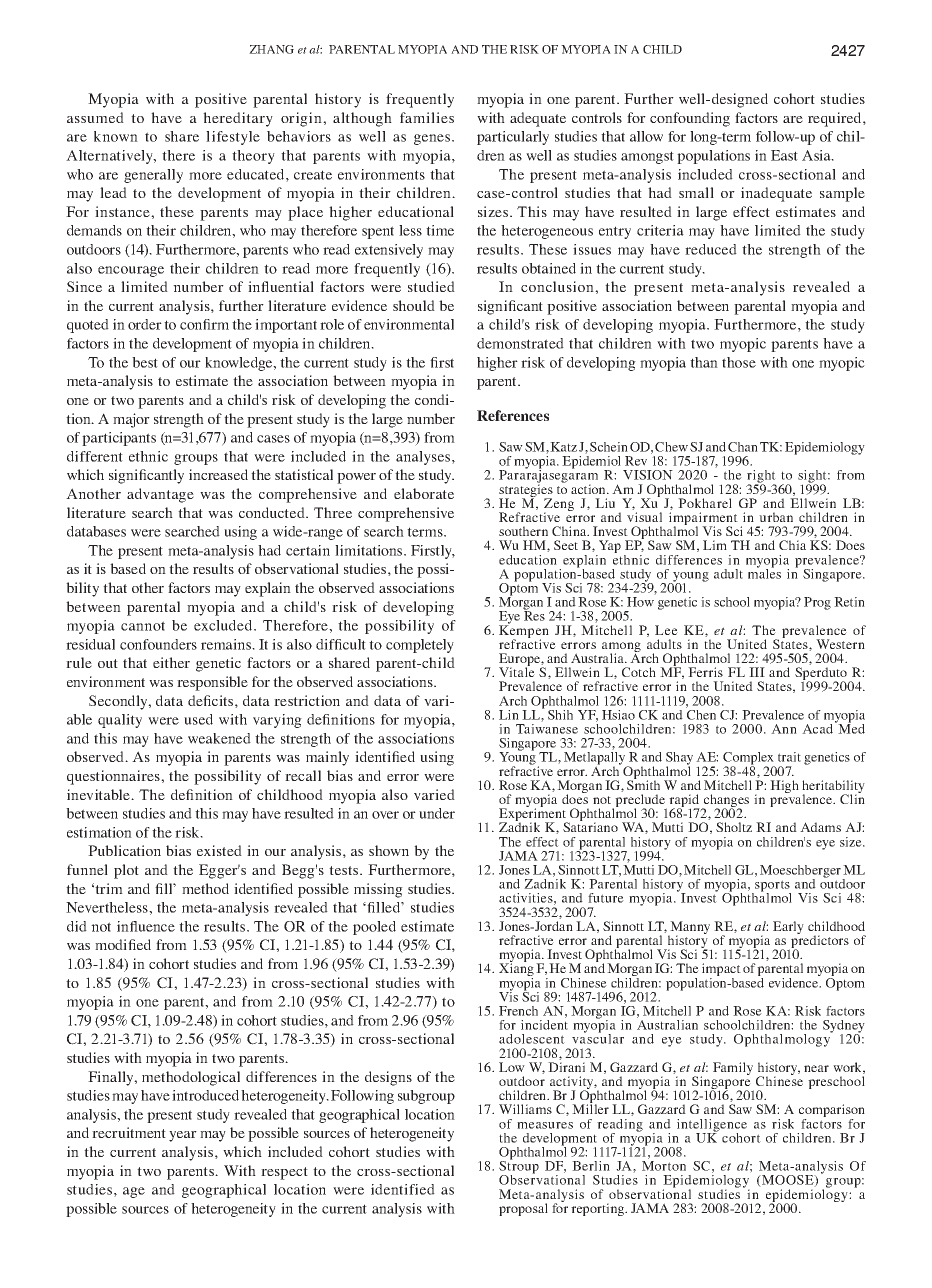 This image has width=932, height=1288. I want to click on right, so click(761, 477).
